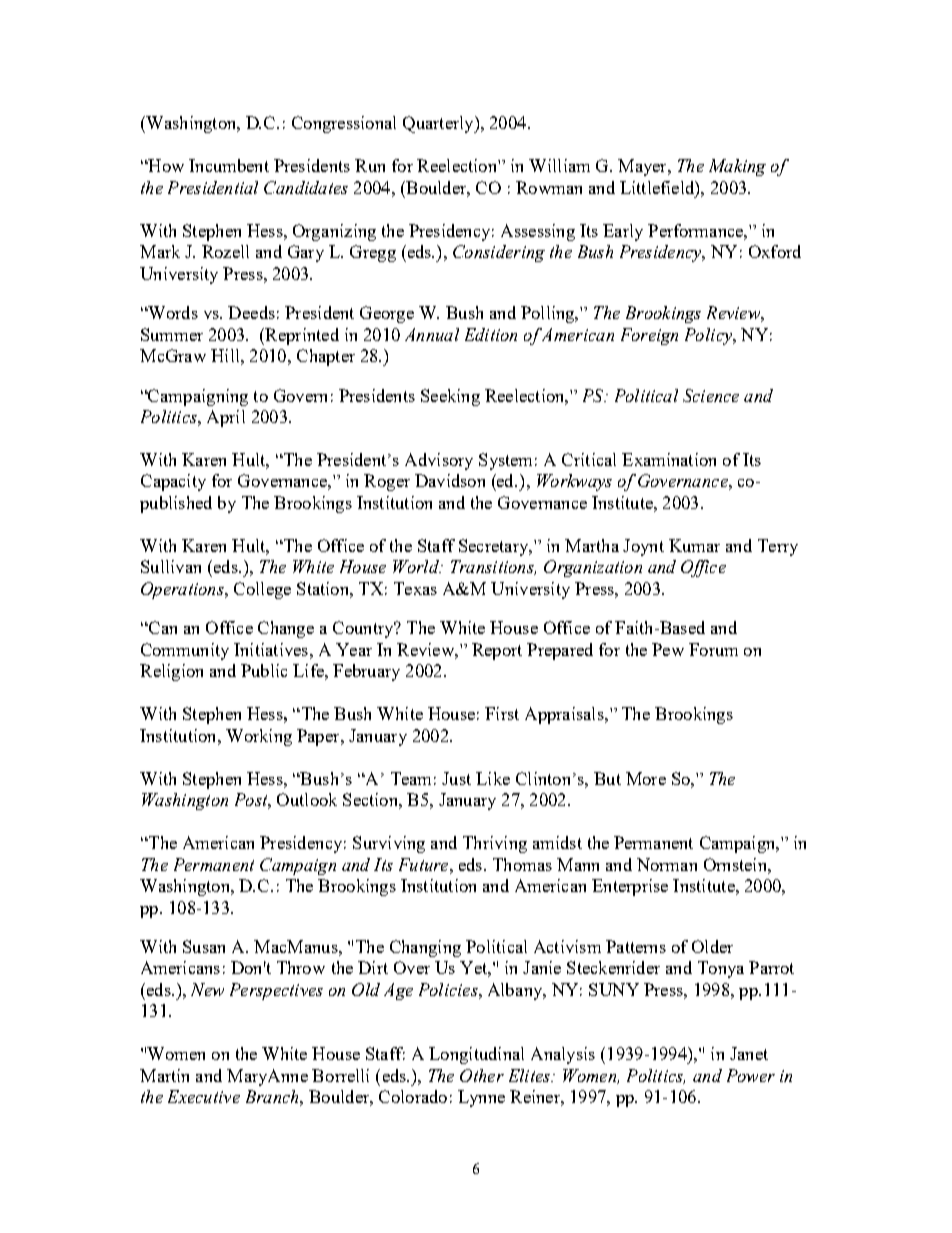  Describe the element at coordinates (450, 397) in the screenshot. I see `Seeking` at that location.
